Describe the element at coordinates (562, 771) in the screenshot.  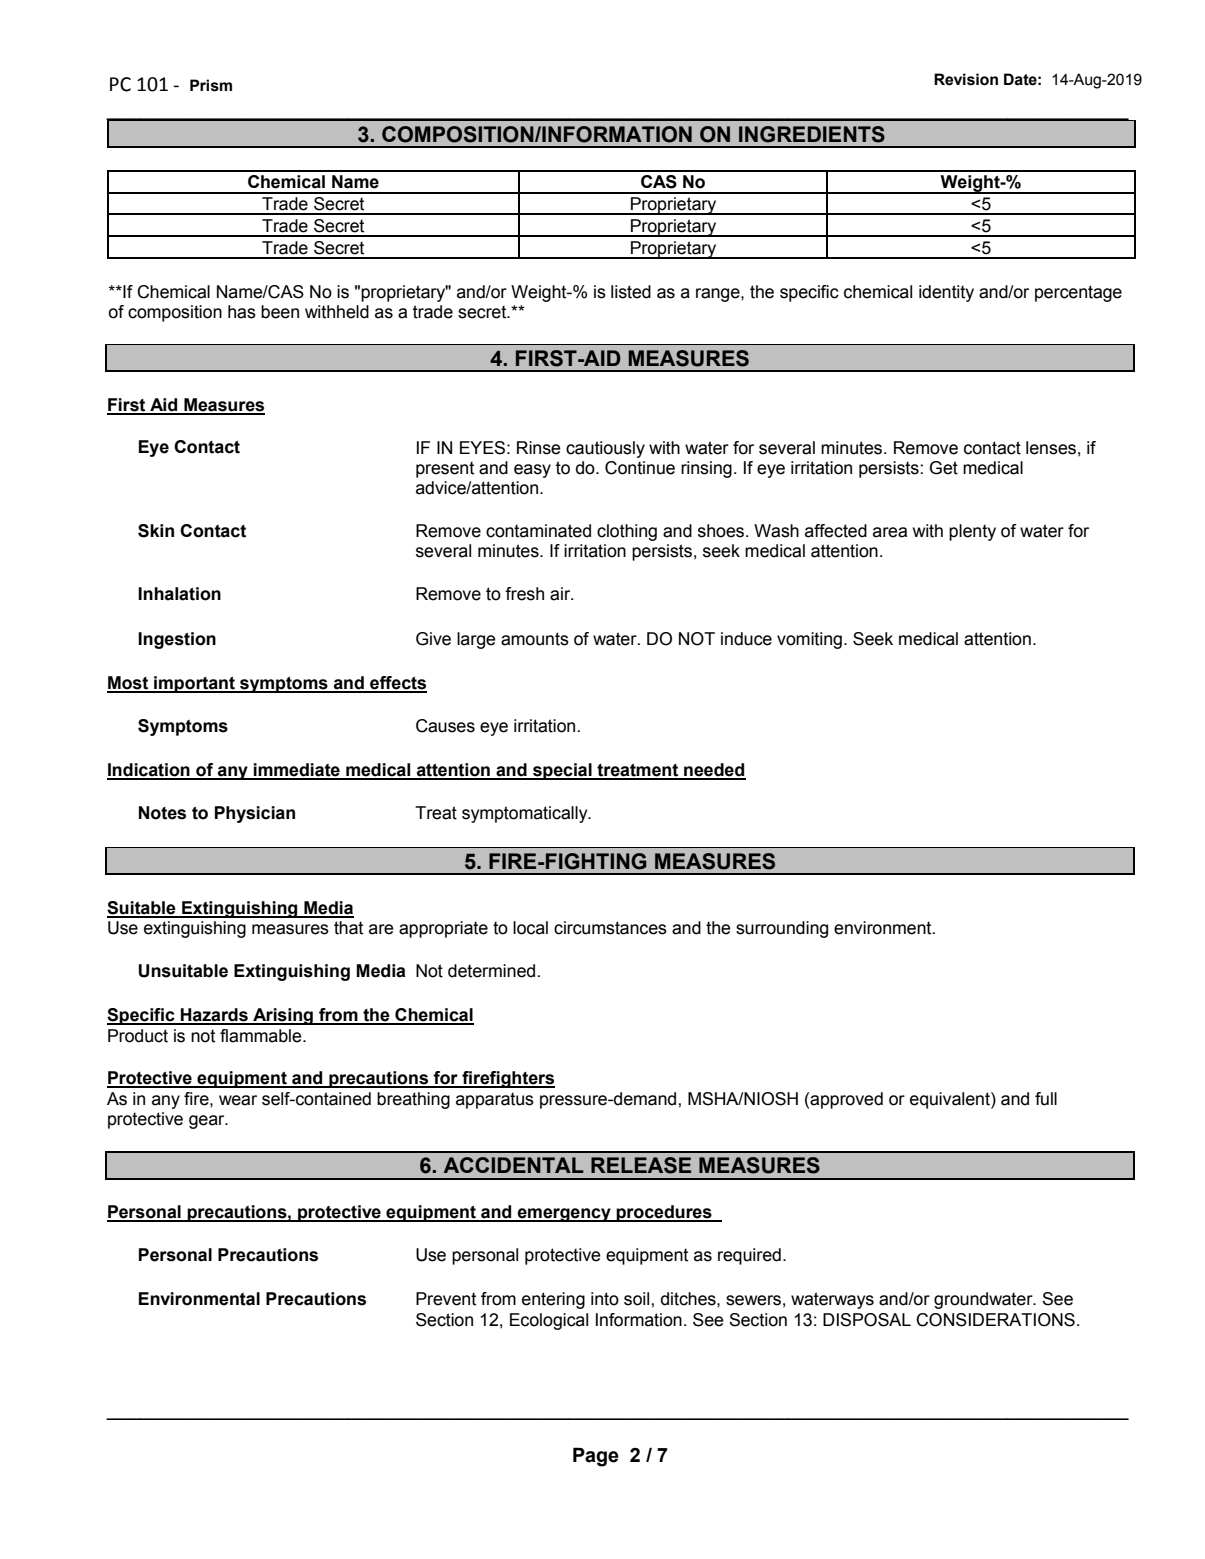
I see `special` at that location.
